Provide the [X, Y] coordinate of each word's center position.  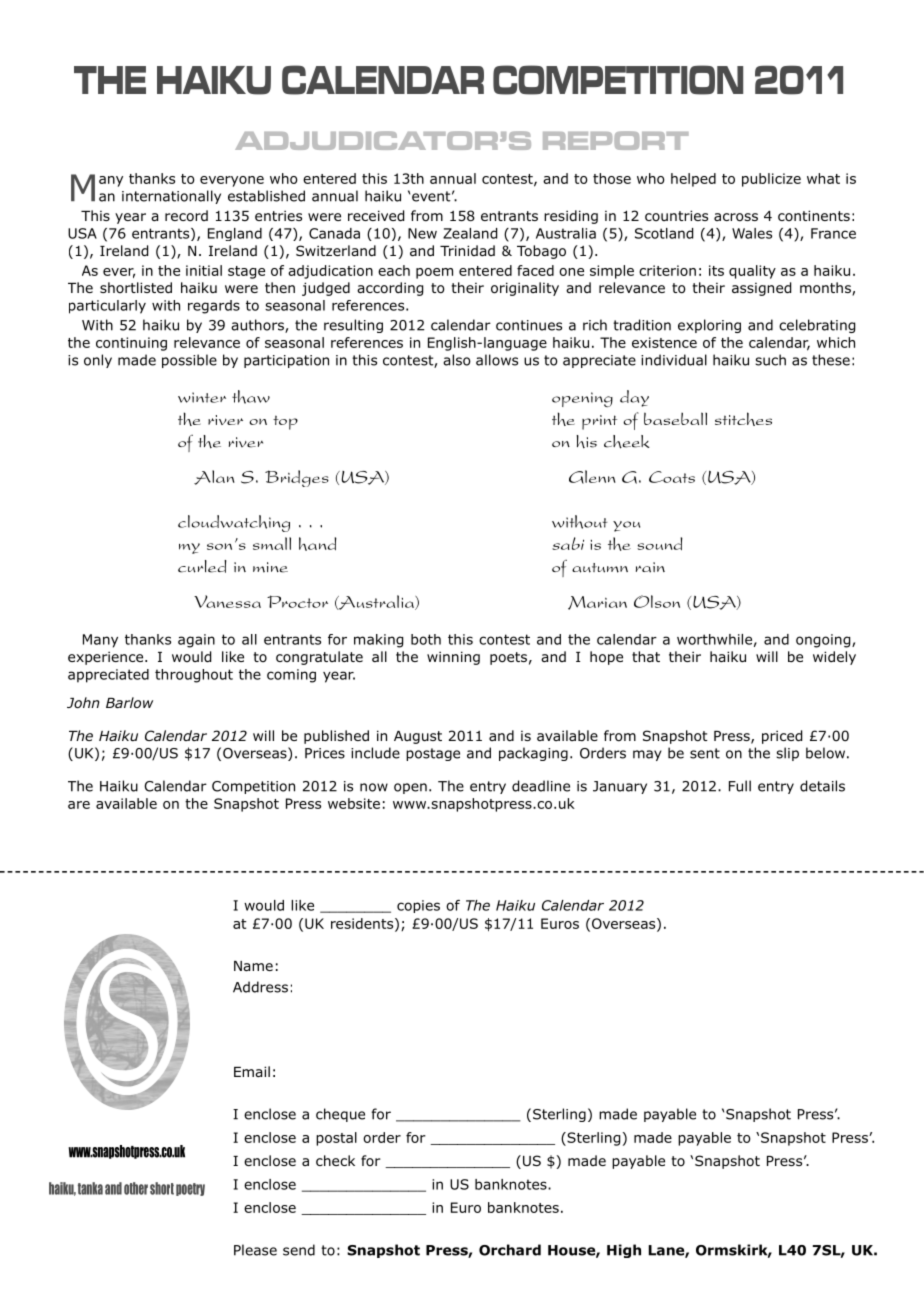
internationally [171, 197]
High [624, 1251]
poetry [190, 1189]
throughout [194, 676]
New [422, 233]
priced [782, 737]
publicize [771, 180]
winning [453, 658]
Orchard [510, 1250]
